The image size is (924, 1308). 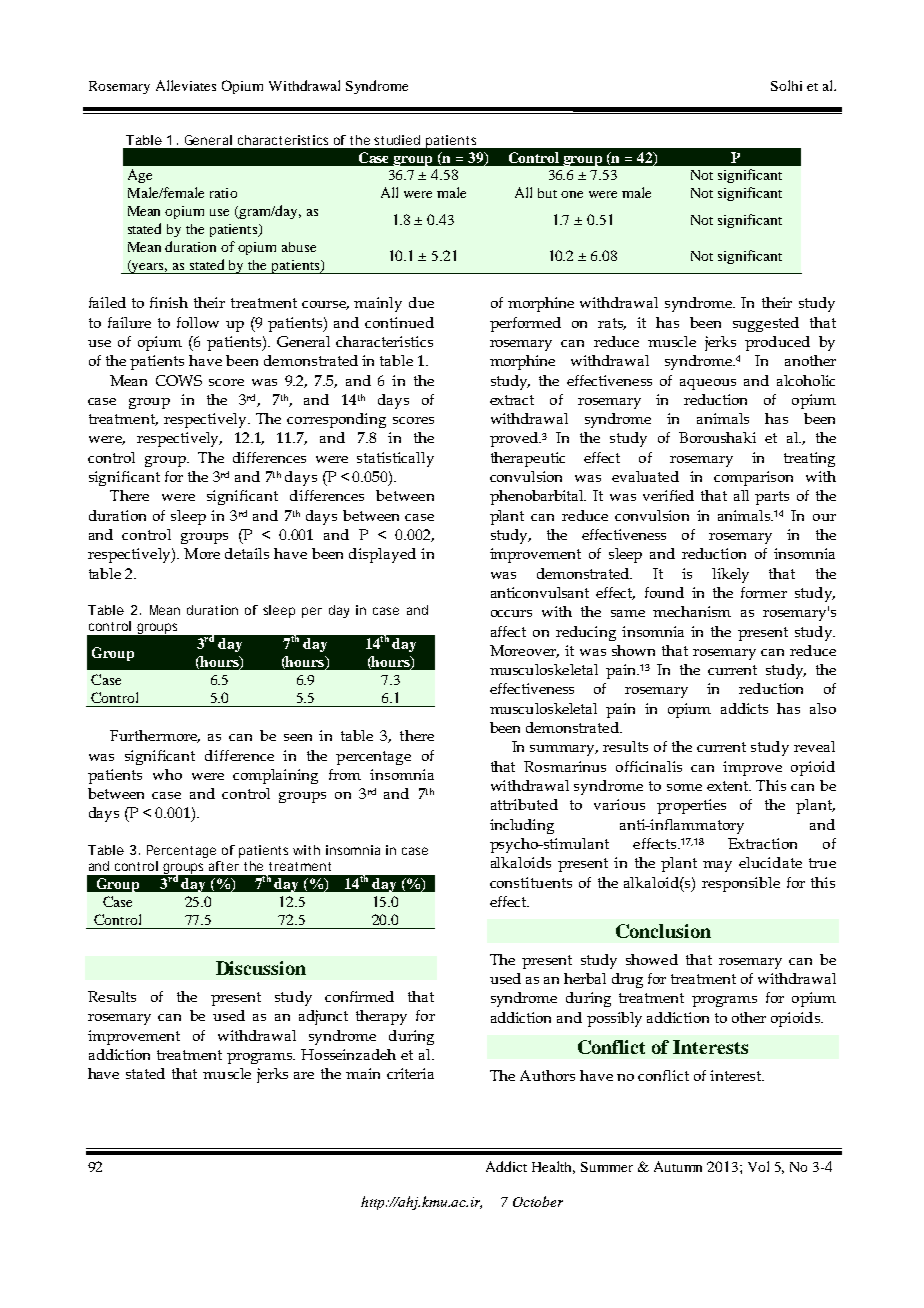 I want to click on one, so click(x=572, y=194).
